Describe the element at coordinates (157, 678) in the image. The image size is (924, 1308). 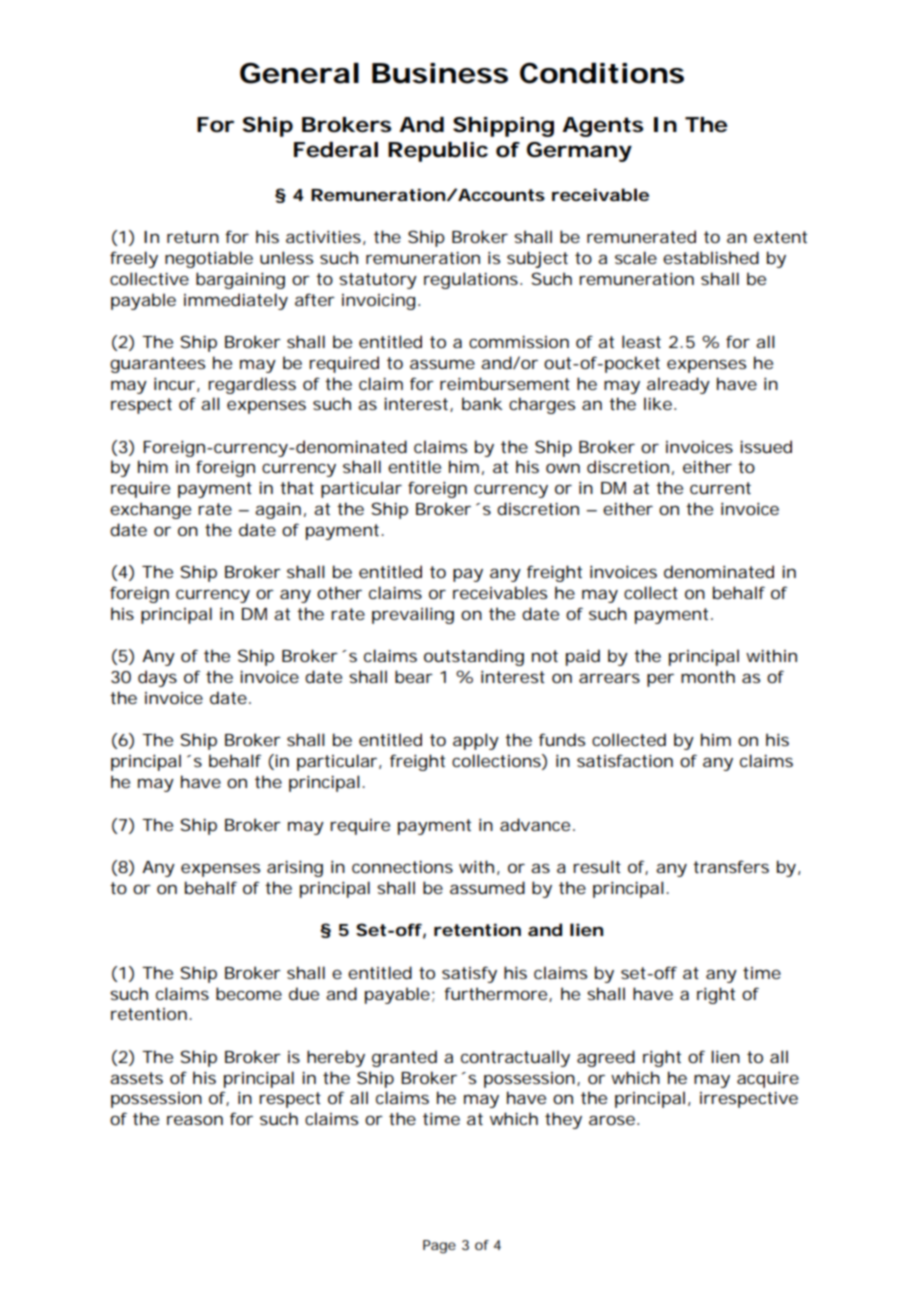
I see `days` at that location.
